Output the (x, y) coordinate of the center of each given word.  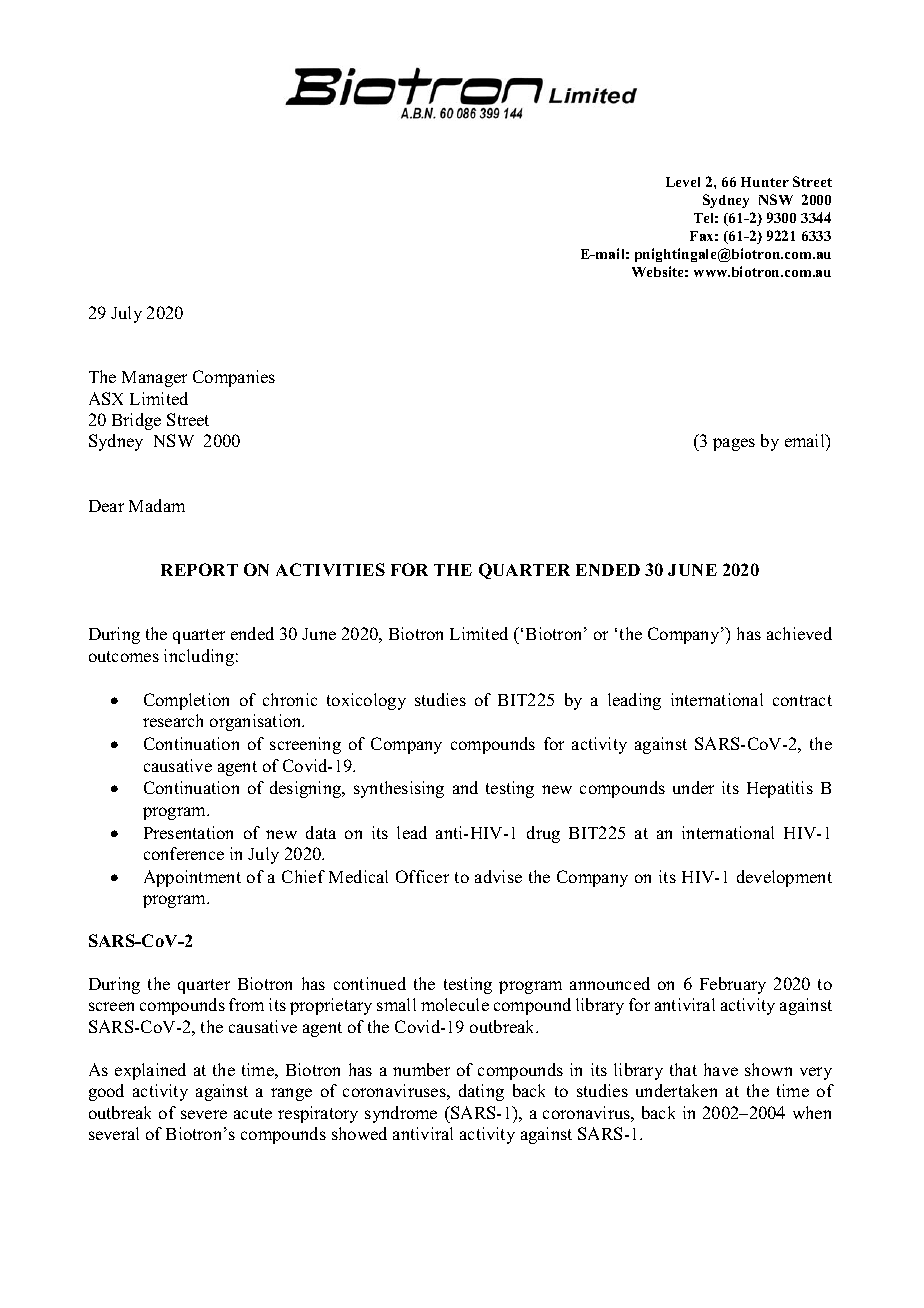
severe (204, 1114)
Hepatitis (780, 789)
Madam (157, 505)
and (465, 787)
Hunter (765, 182)
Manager (154, 379)
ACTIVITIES (330, 569)
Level (683, 182)
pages (734, 444)
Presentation (188, 832)
